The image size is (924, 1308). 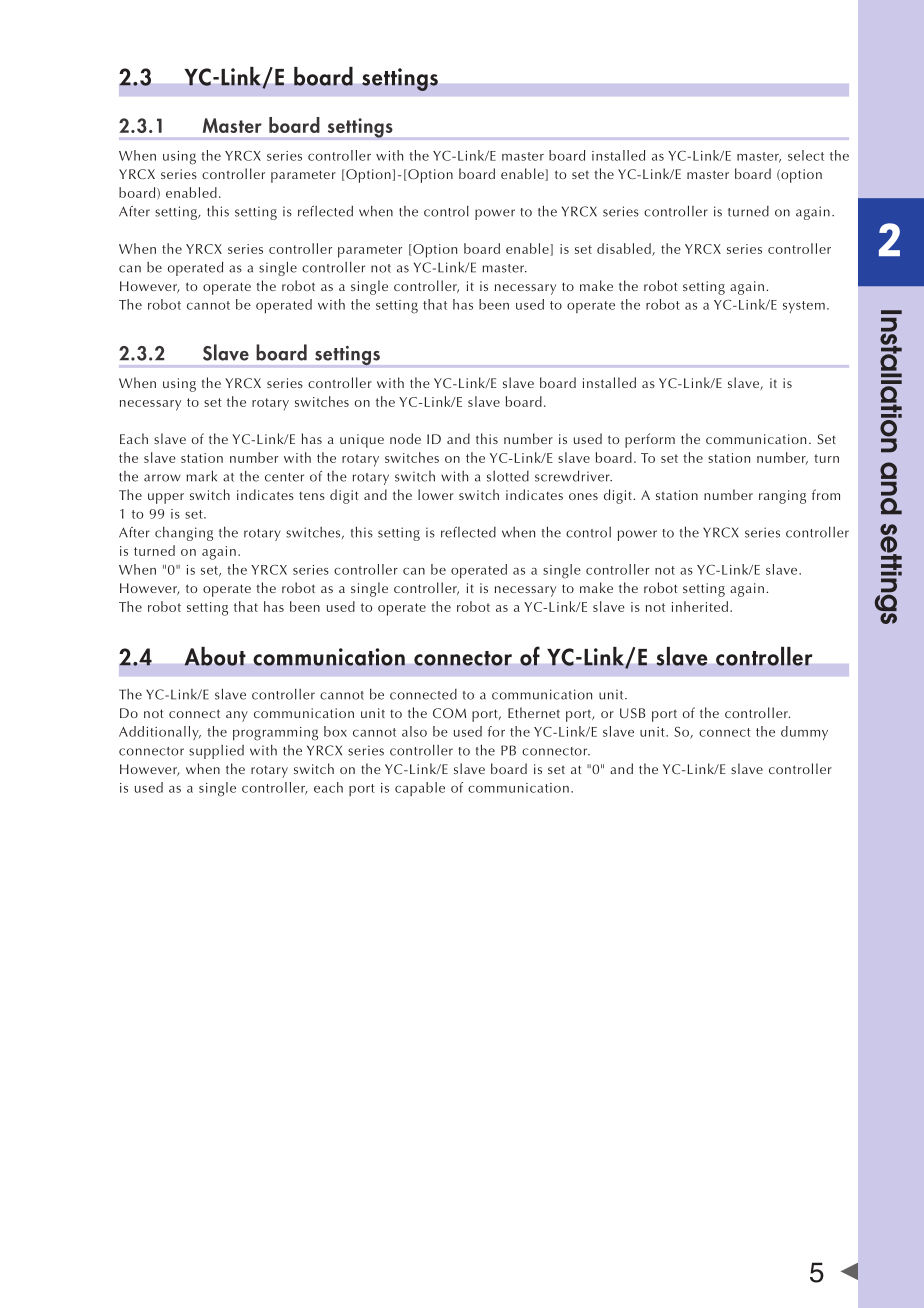 What do you see at coordinates (184, 534) in the screenshot?
I see `changing` at bounding box center [184, 534].
